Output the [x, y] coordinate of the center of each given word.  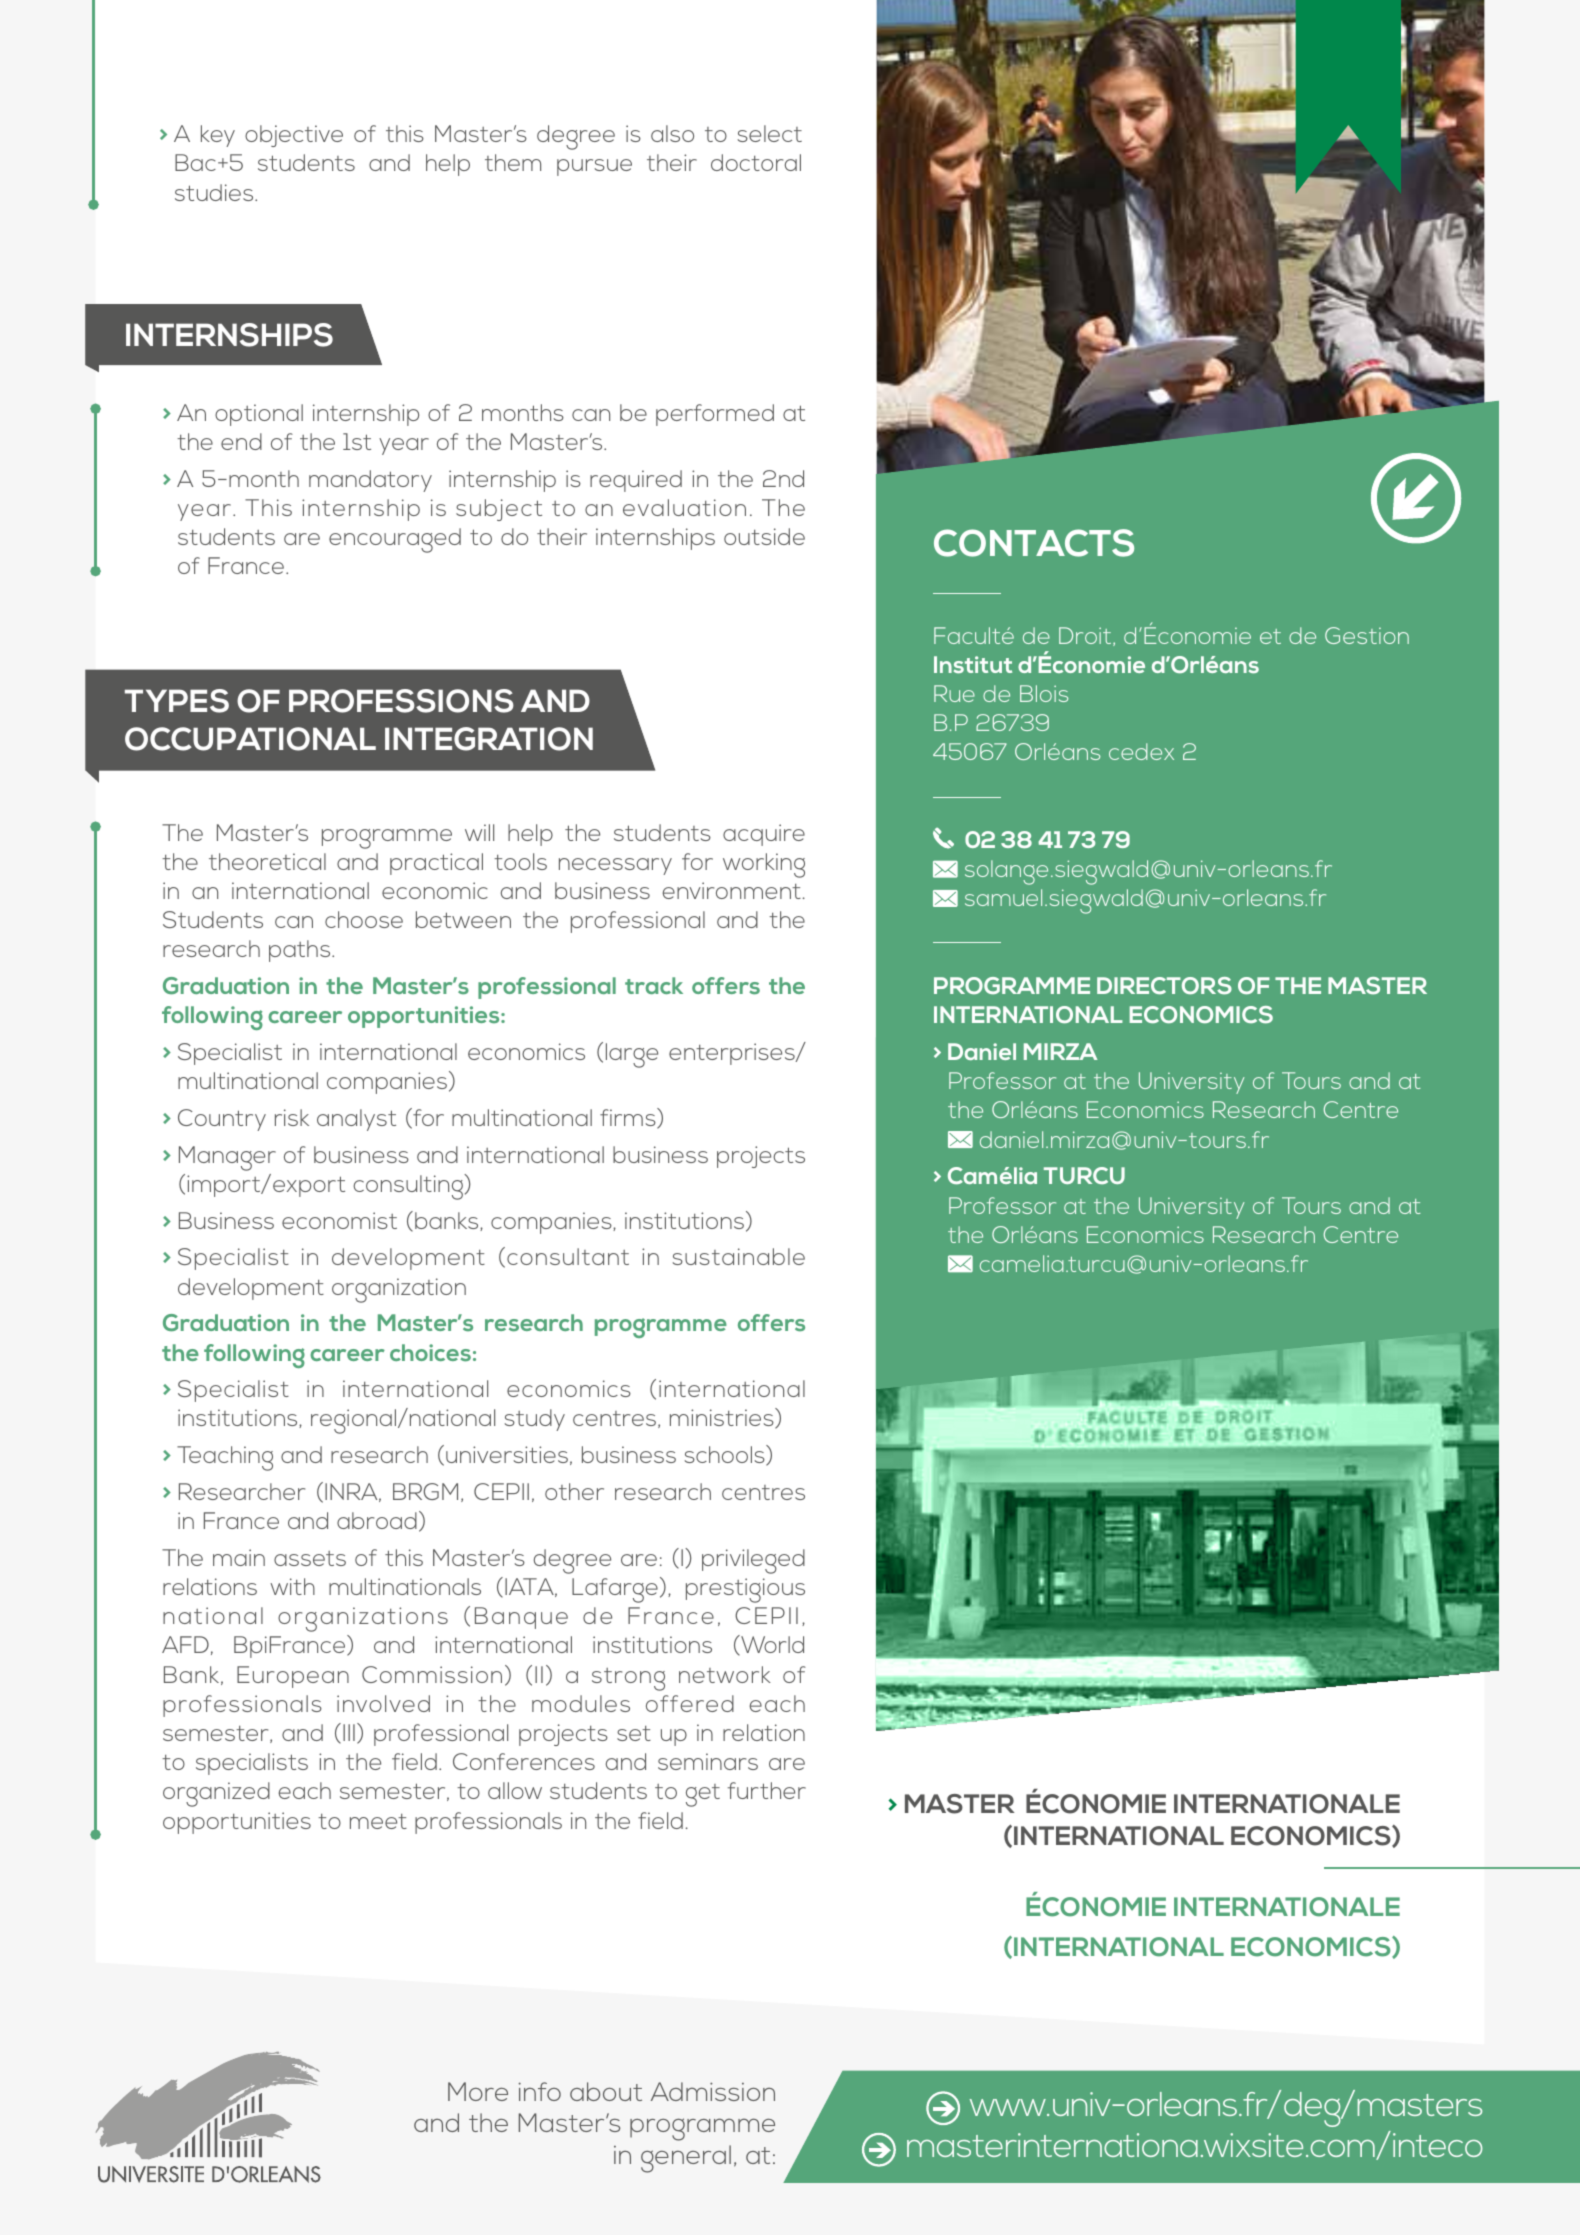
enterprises [733, 1054]
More [478, 2091]
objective [294, 136]
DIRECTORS [1164, 986]
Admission [713, 2091]
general [686, 2159]
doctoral [756, 162]
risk [292, 1117]
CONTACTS [1034, 543]
